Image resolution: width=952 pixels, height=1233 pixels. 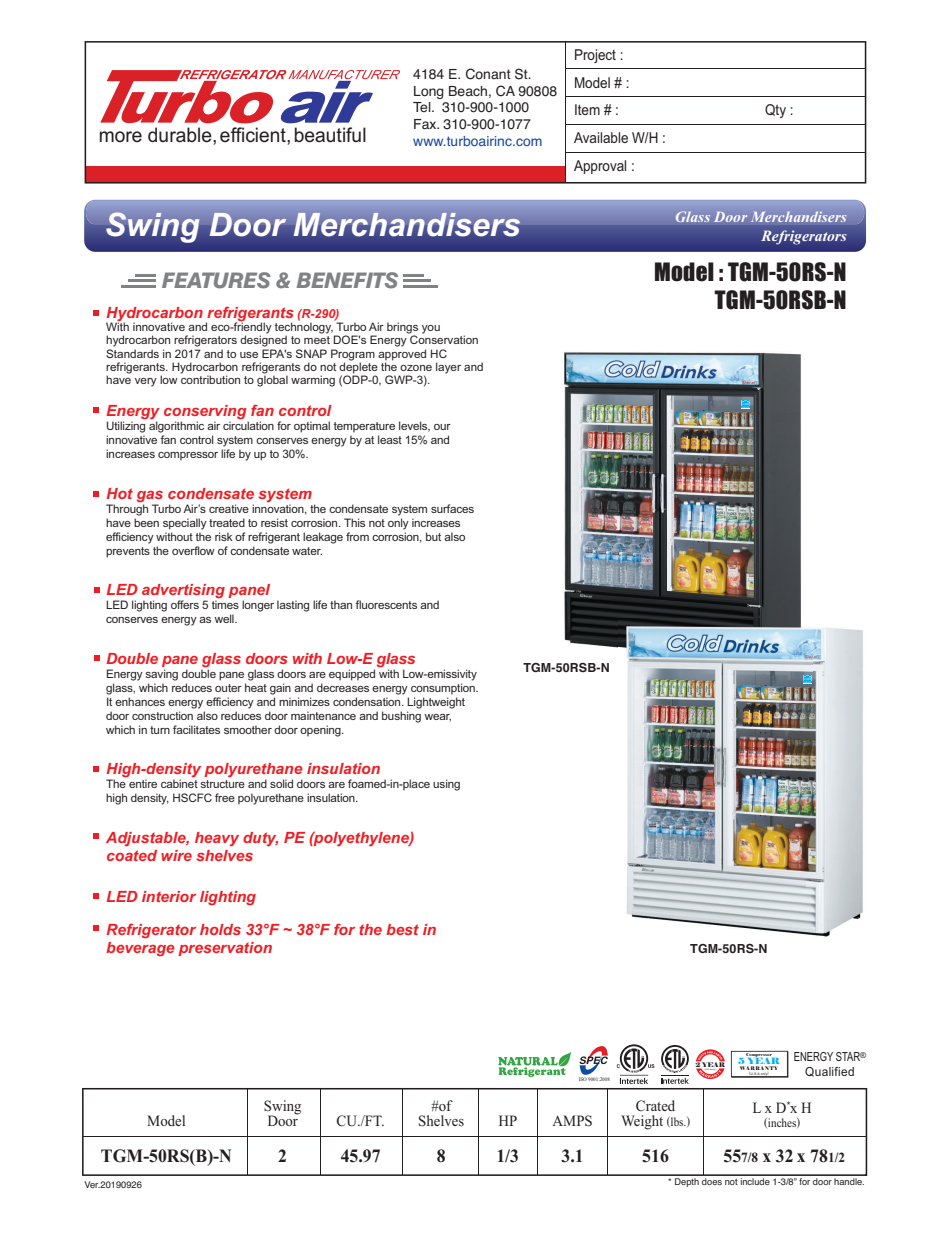 What do you see at coordinates (225, 949) in the screenshot?
I see `preservation` at bounding box center [225, 949].
